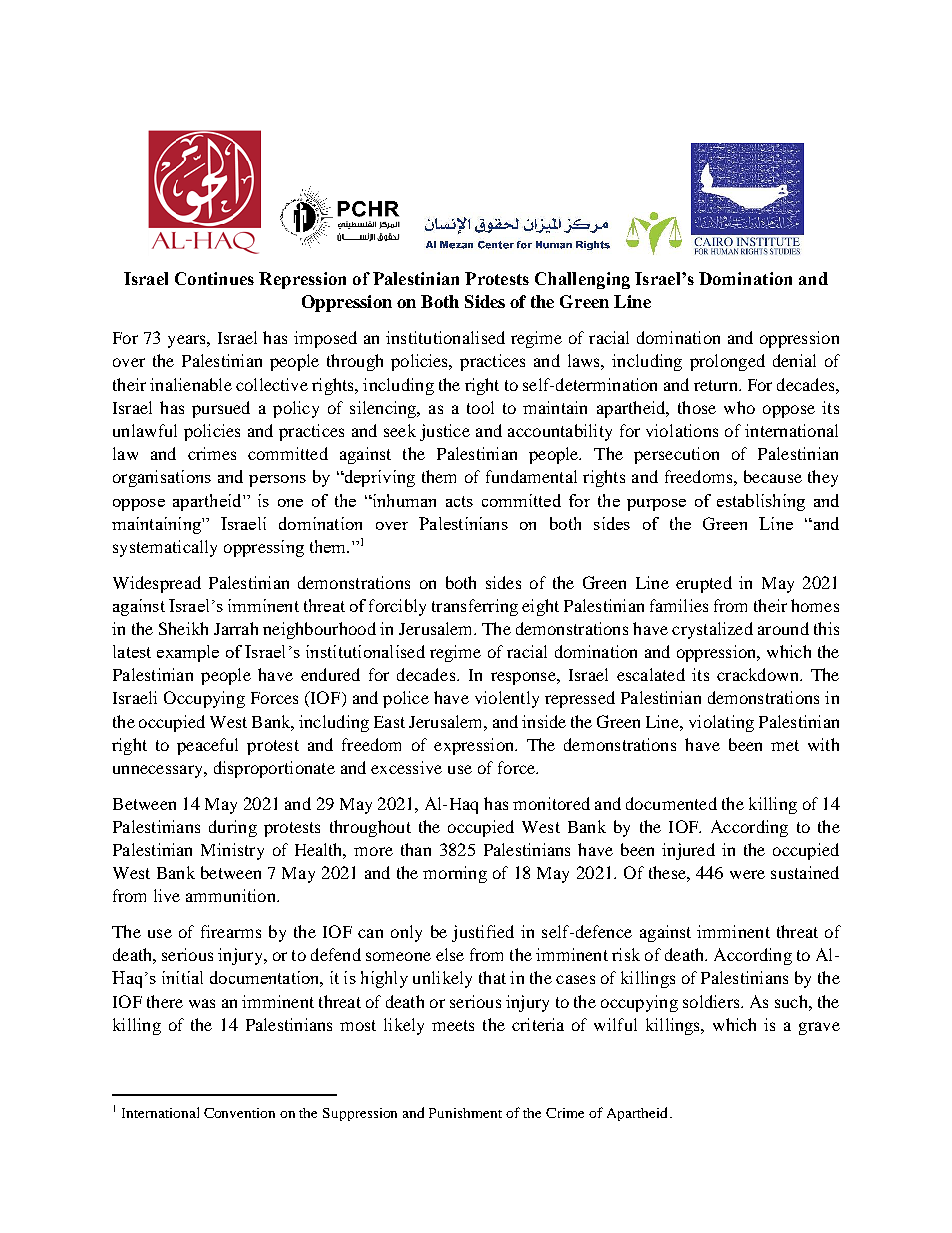  Describe the element at coordinates (747, 874) in the screenshot. I see `were` at that location.
